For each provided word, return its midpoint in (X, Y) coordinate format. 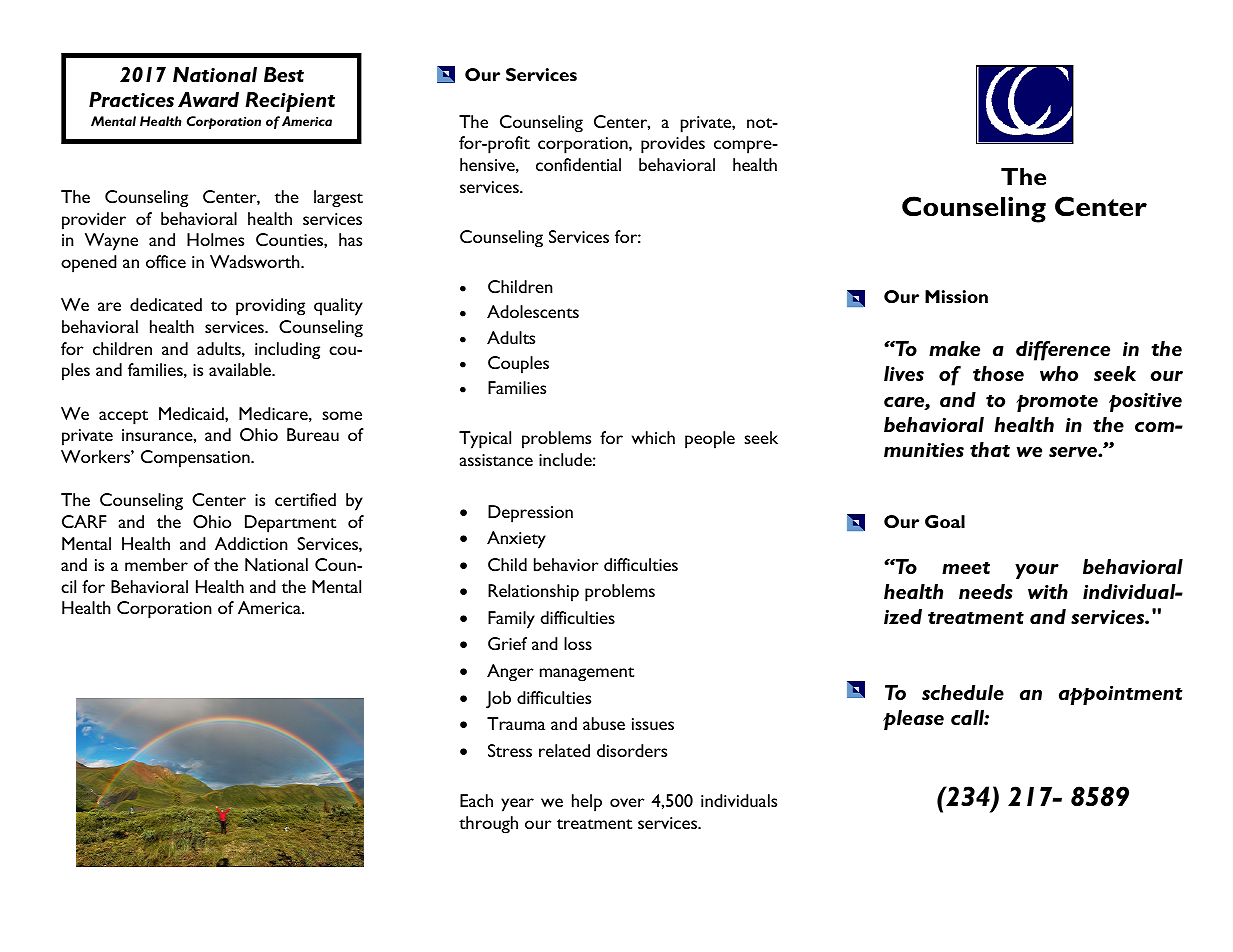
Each (476, 800)
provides (673, 145)
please (913, 720)
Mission (956, 296)
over (627, 802)
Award (208, 99)
